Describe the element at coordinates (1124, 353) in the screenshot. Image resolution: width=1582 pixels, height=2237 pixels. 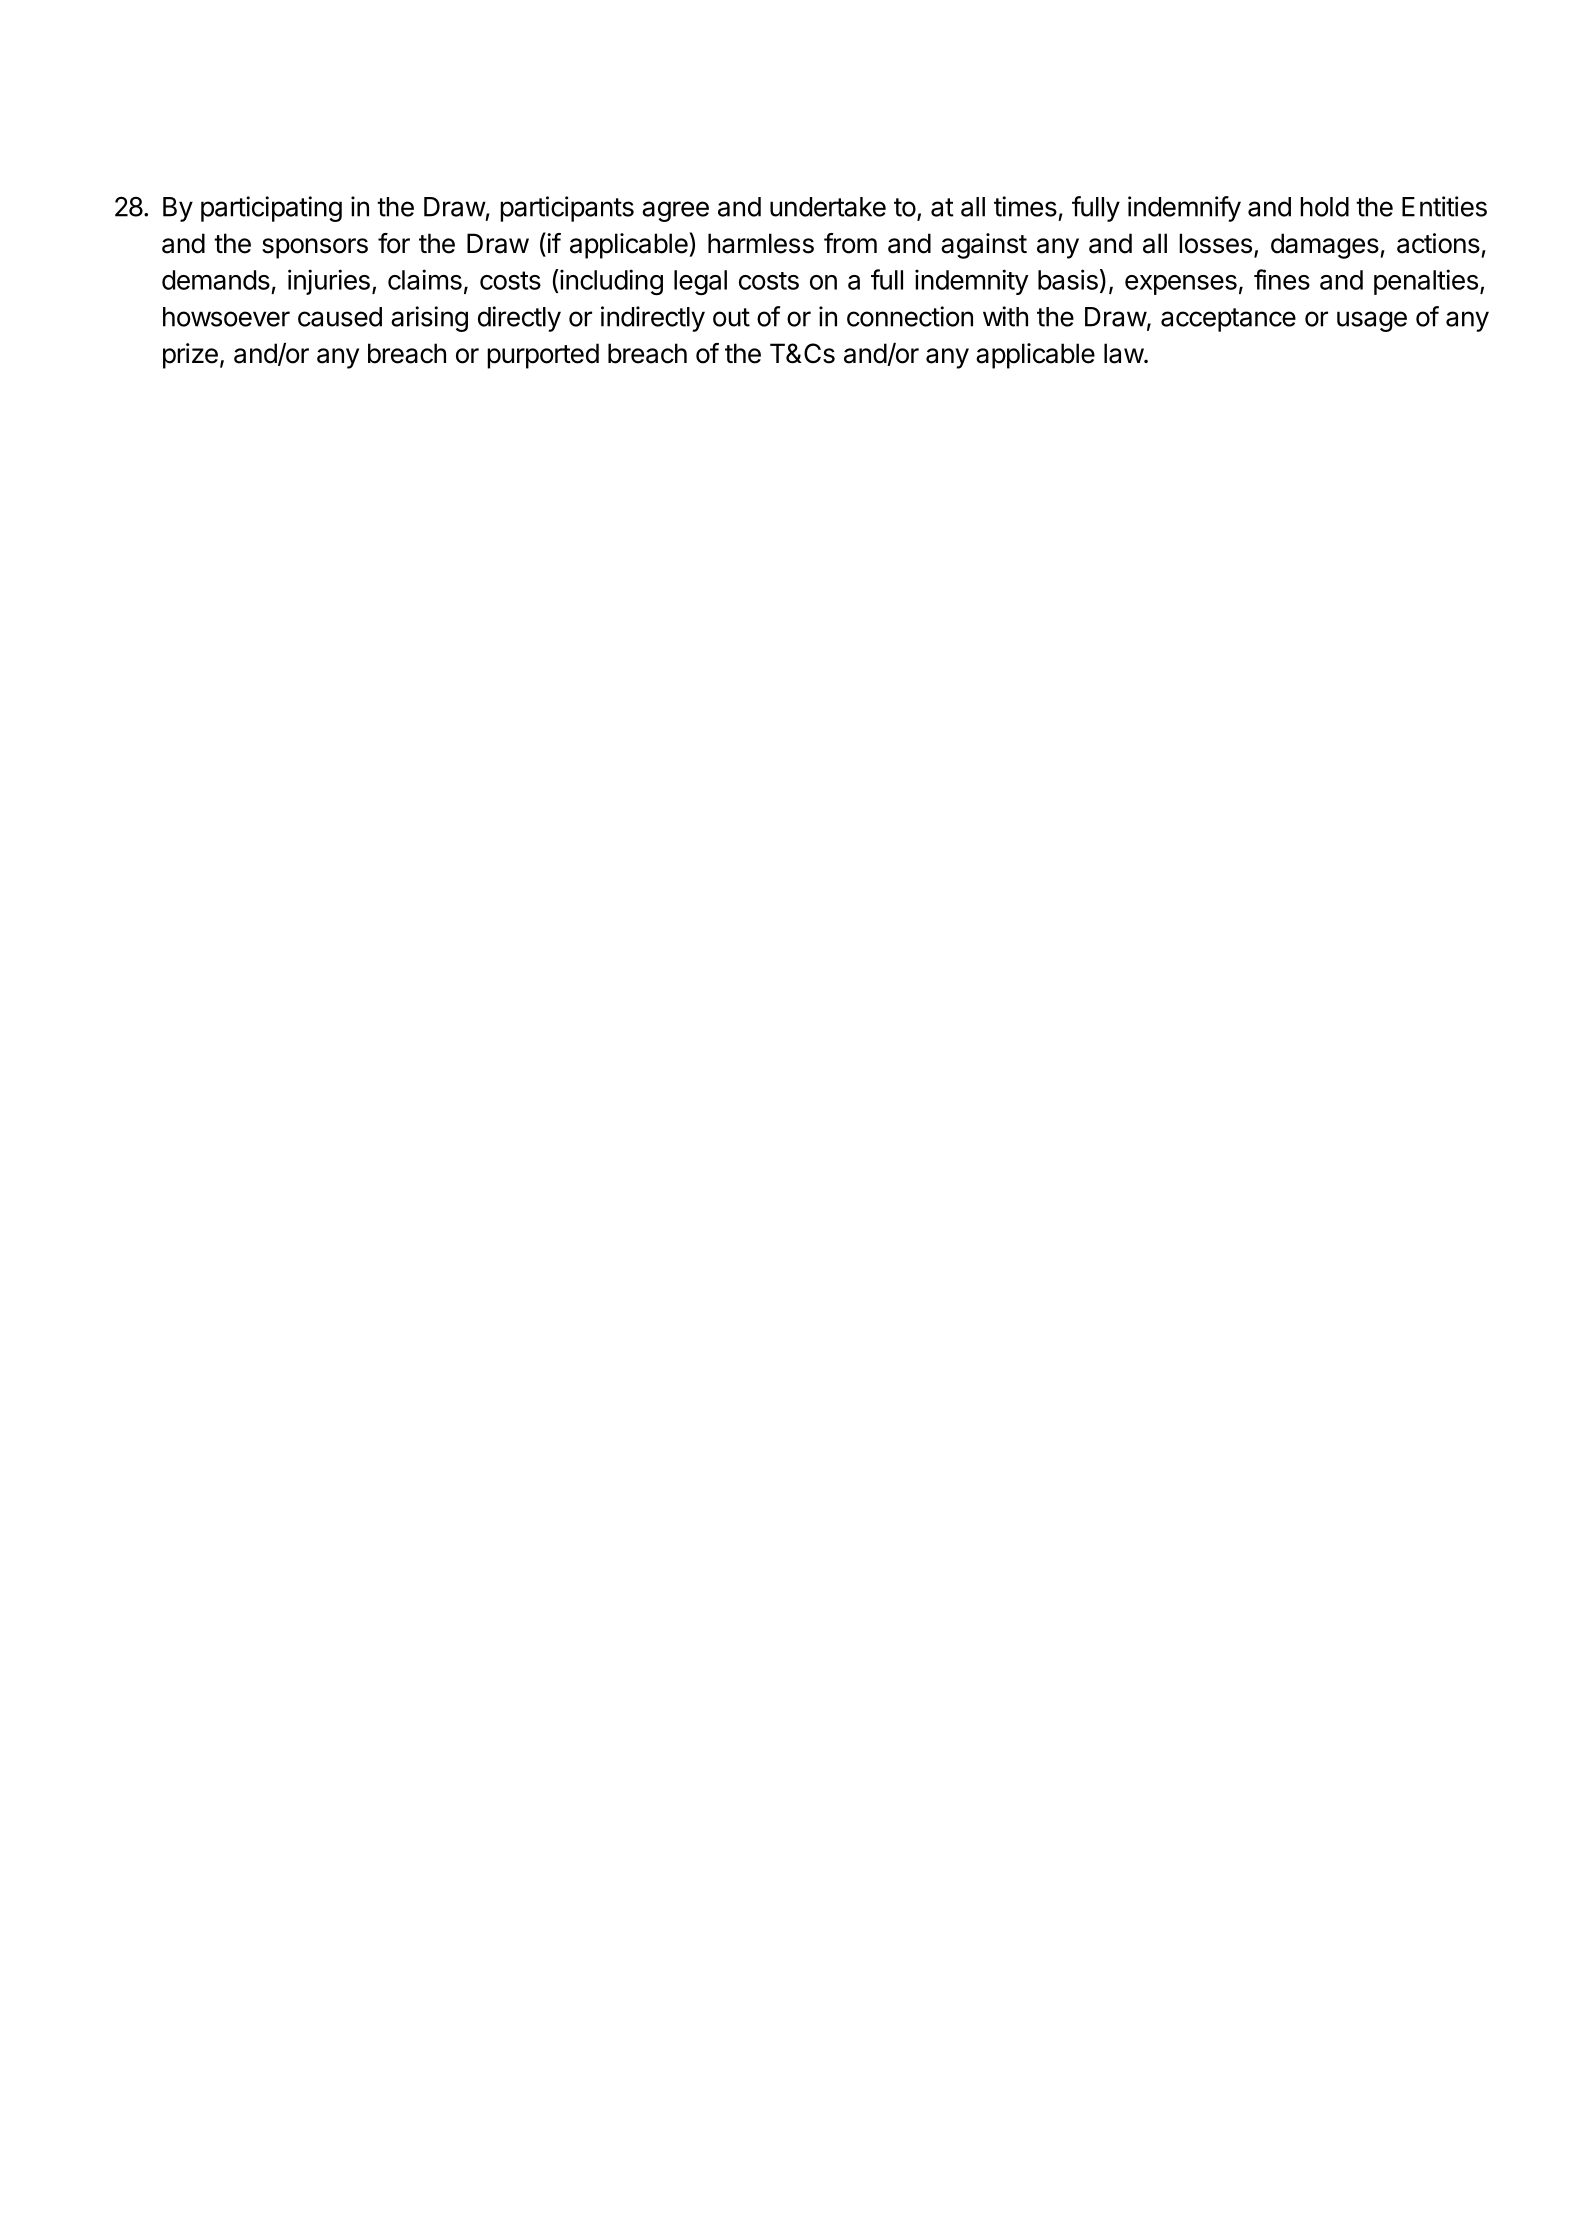
I see `law` at that location.
